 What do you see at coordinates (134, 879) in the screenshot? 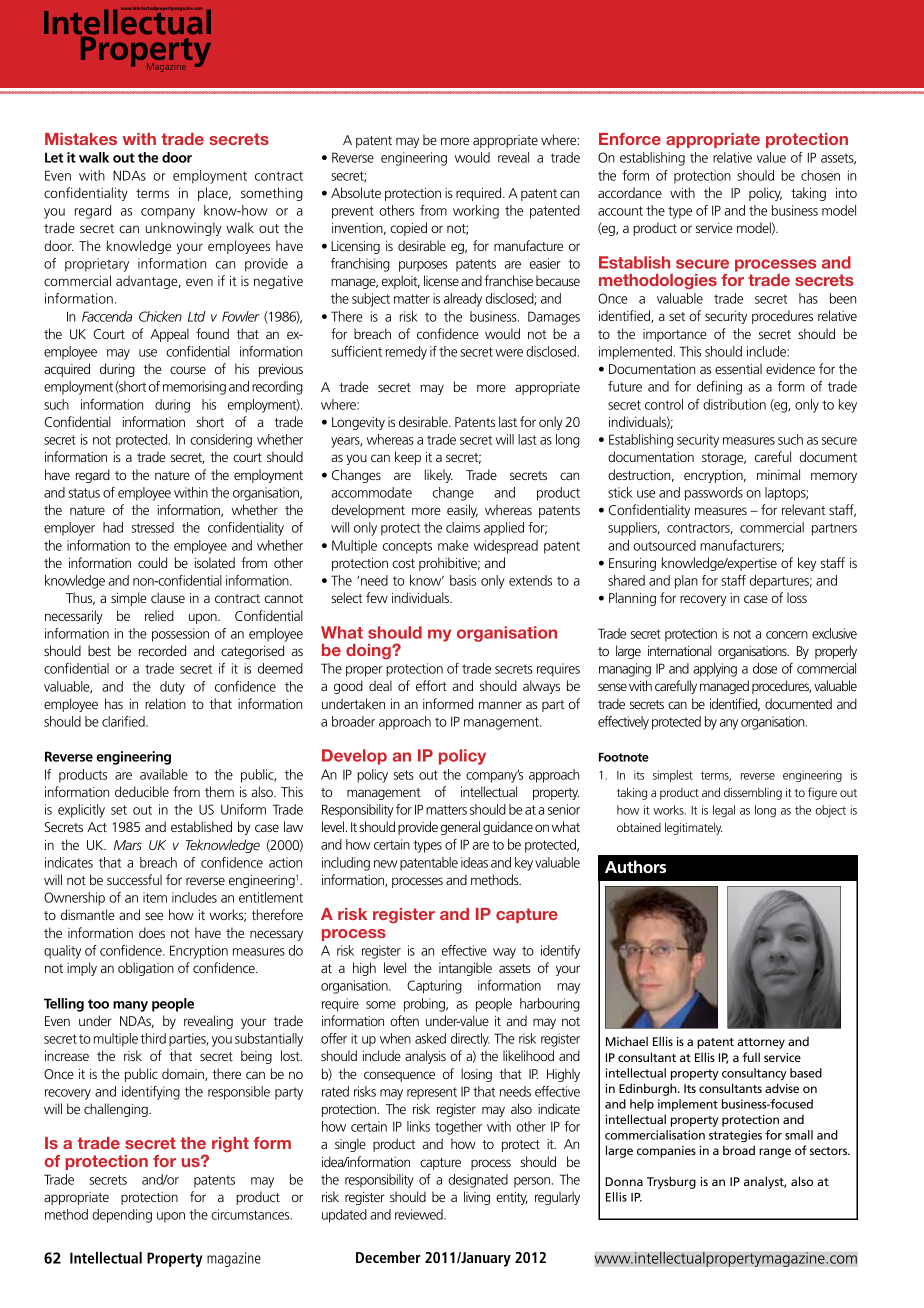
I see `successful` at bounding box center [134, 879].
